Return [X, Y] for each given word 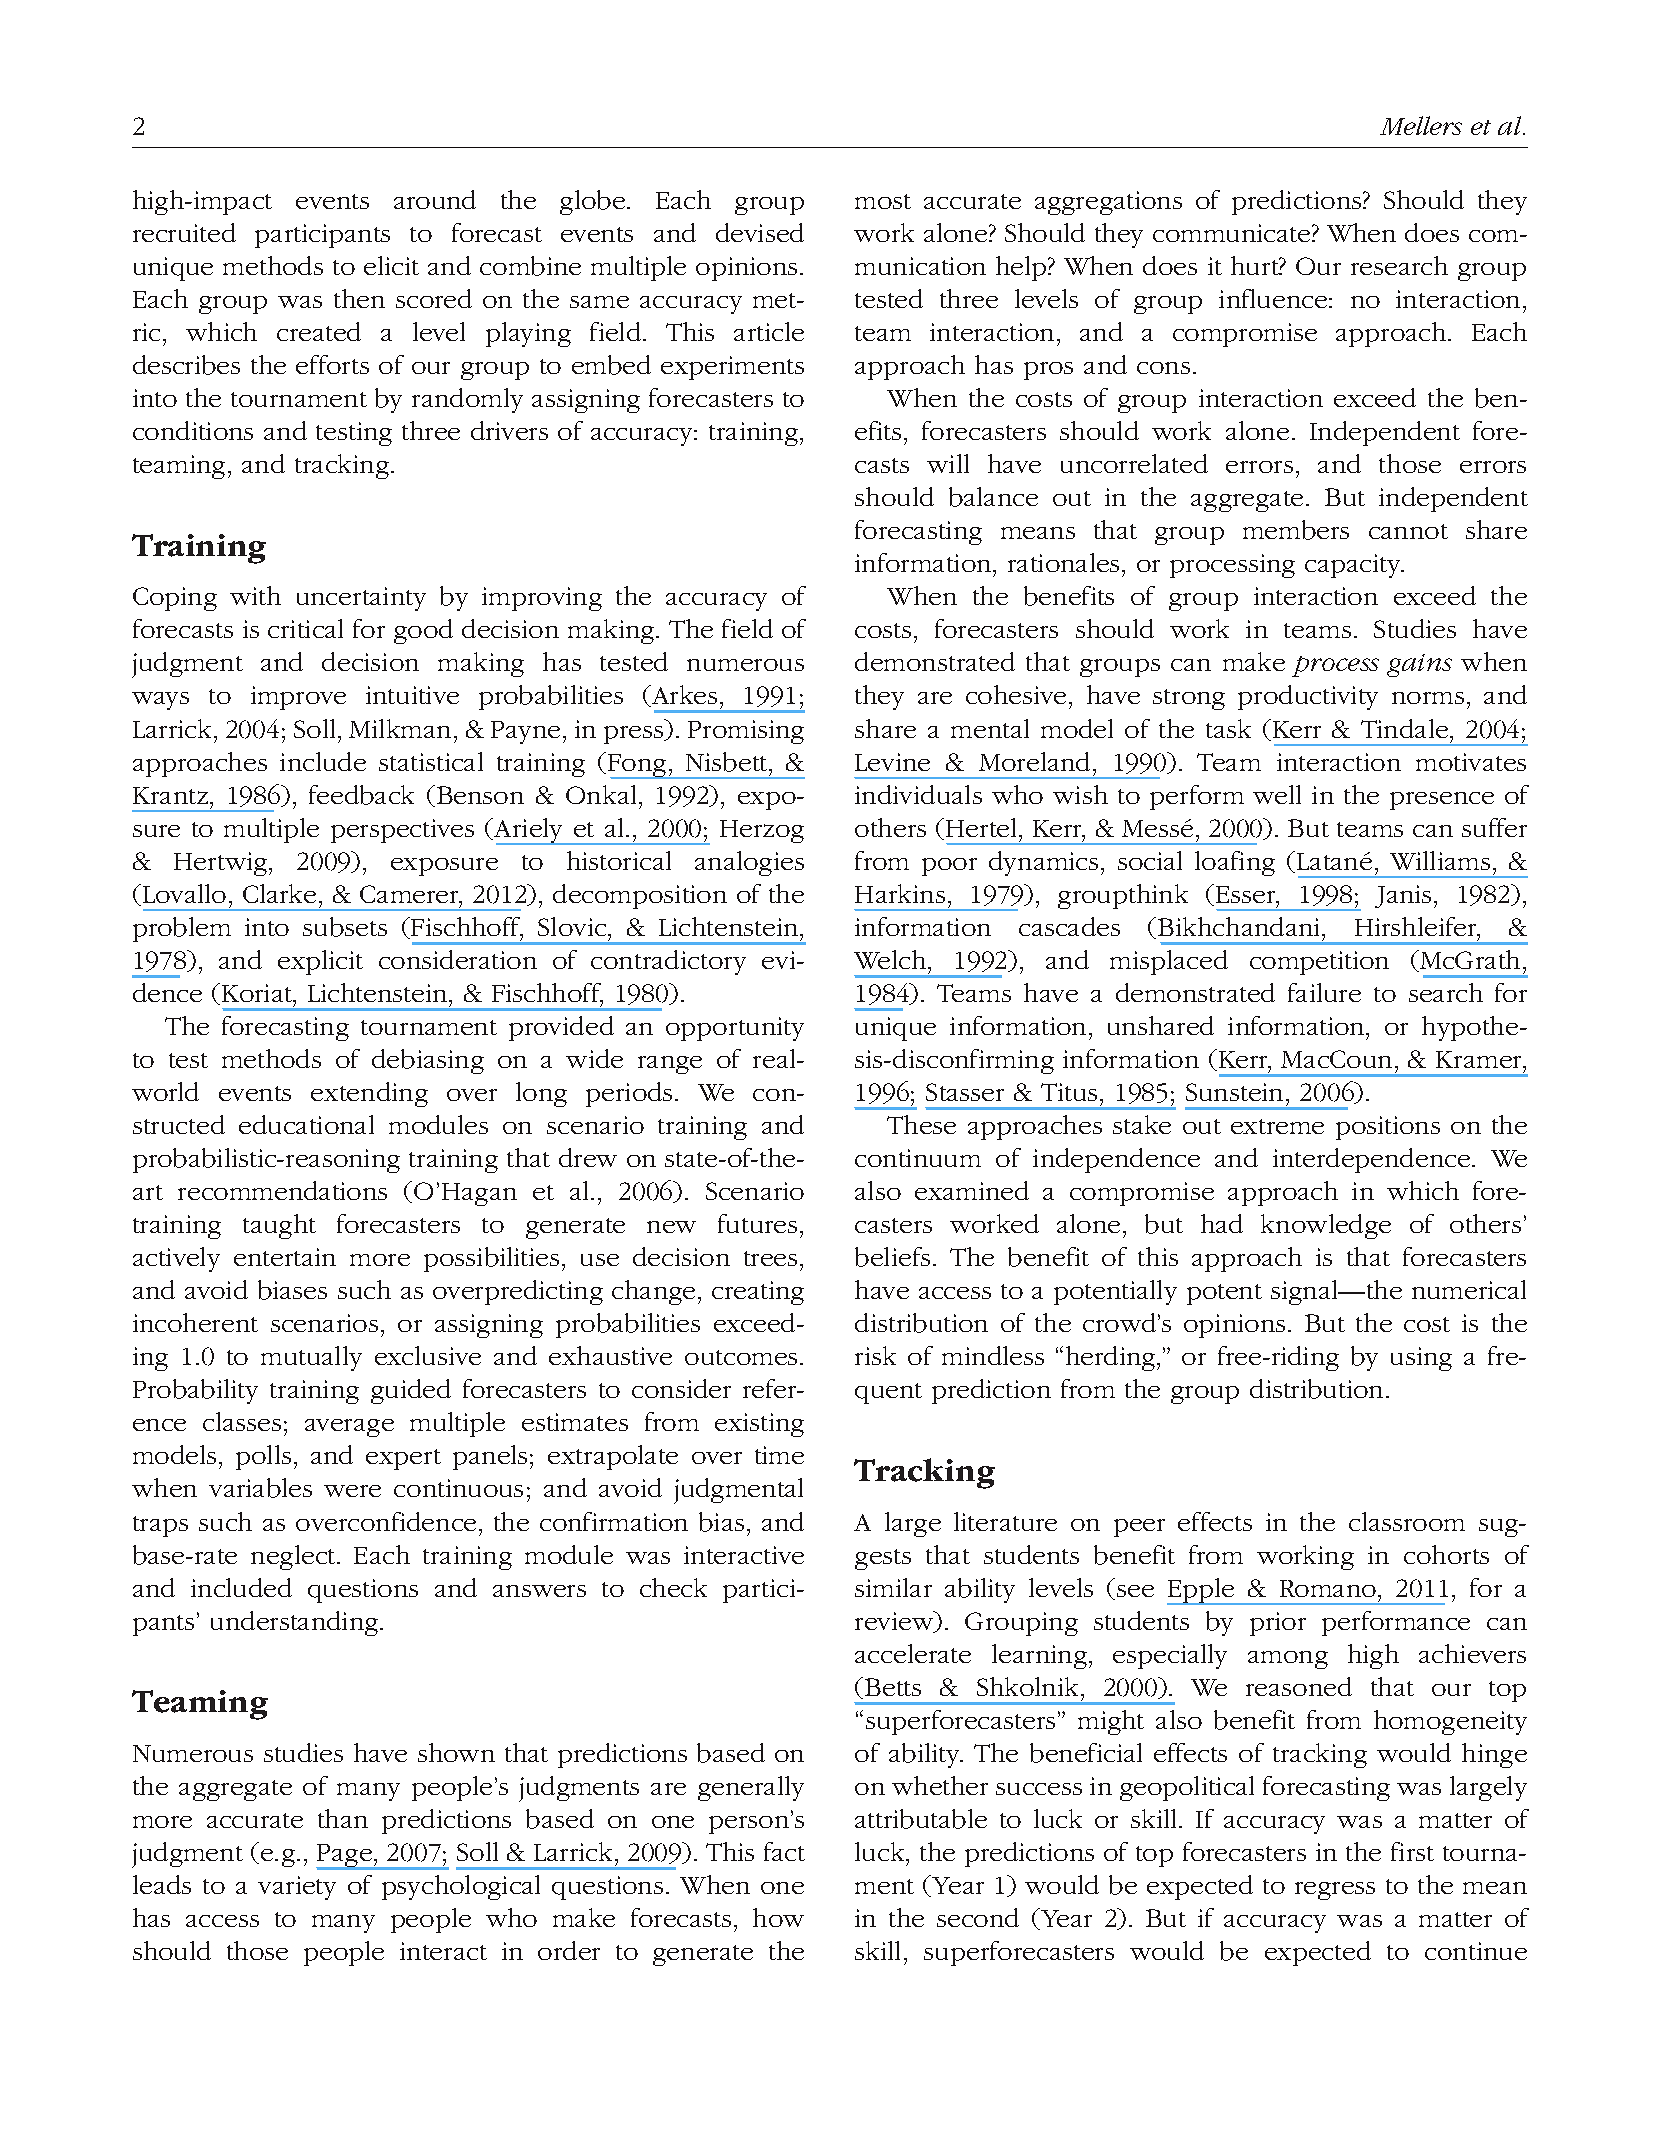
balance [993, 497]
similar [893, 1587]
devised [760, 232]
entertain [285, 1257]
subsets [345, 927]
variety [297, 1888]
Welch [891, 959]
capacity [1354, 566]
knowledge [1326, 1226]
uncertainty [361, 599]
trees [770, 1258]
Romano [1329, 1588]
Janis [1403, 896]
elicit [391, 265]
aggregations [1108, 203]
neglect [294, 1557]
